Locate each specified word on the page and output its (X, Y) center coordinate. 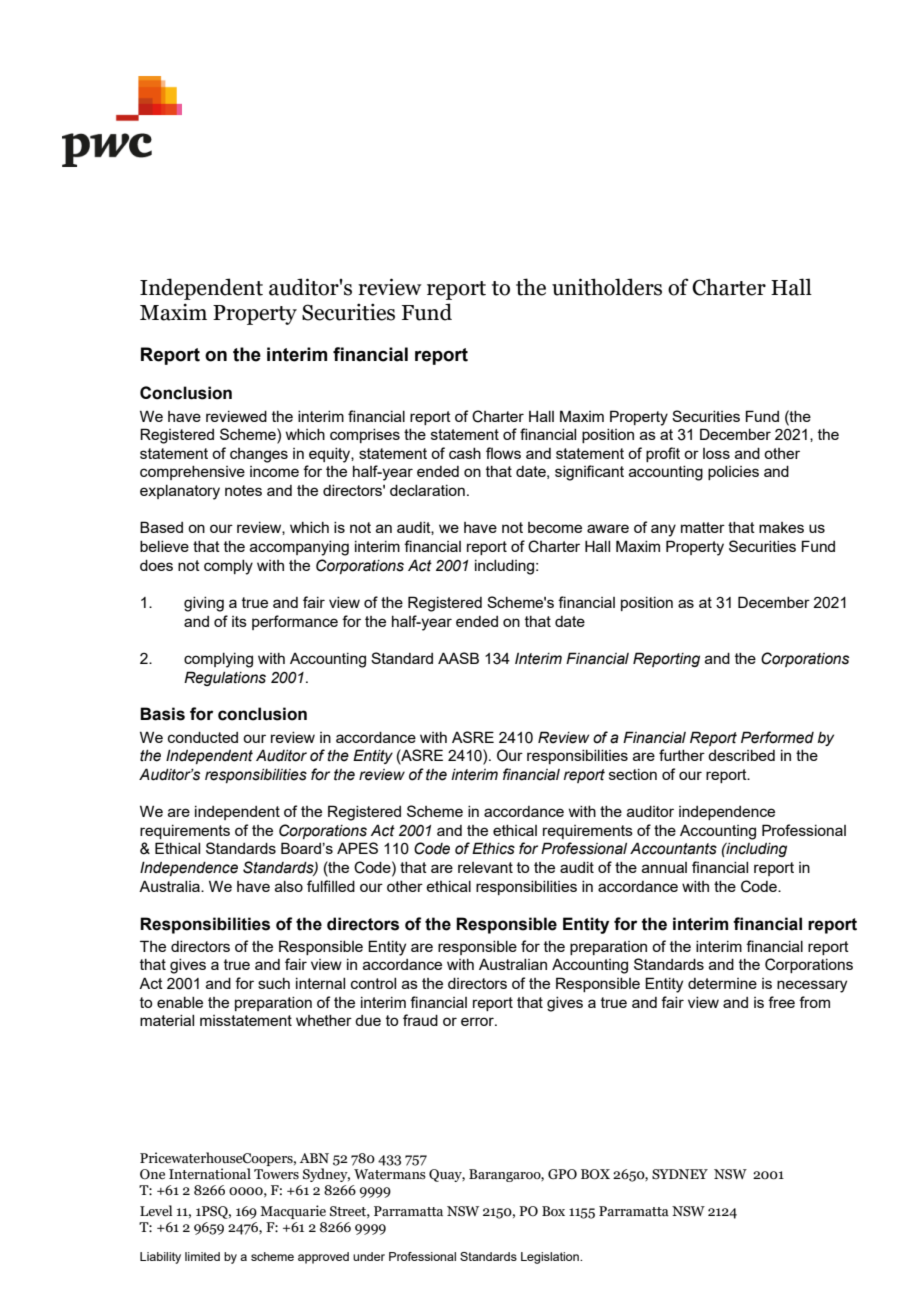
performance (295, 622)
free (781, 1002)
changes (259, 455)
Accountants (673, 848)
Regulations (225, 678)
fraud (420, 1020)
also (289, 886)
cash (465, 453)
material (167, 1020)
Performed (777, 737)
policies (733, 473)
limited (202, 1256)
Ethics (493, 848)
